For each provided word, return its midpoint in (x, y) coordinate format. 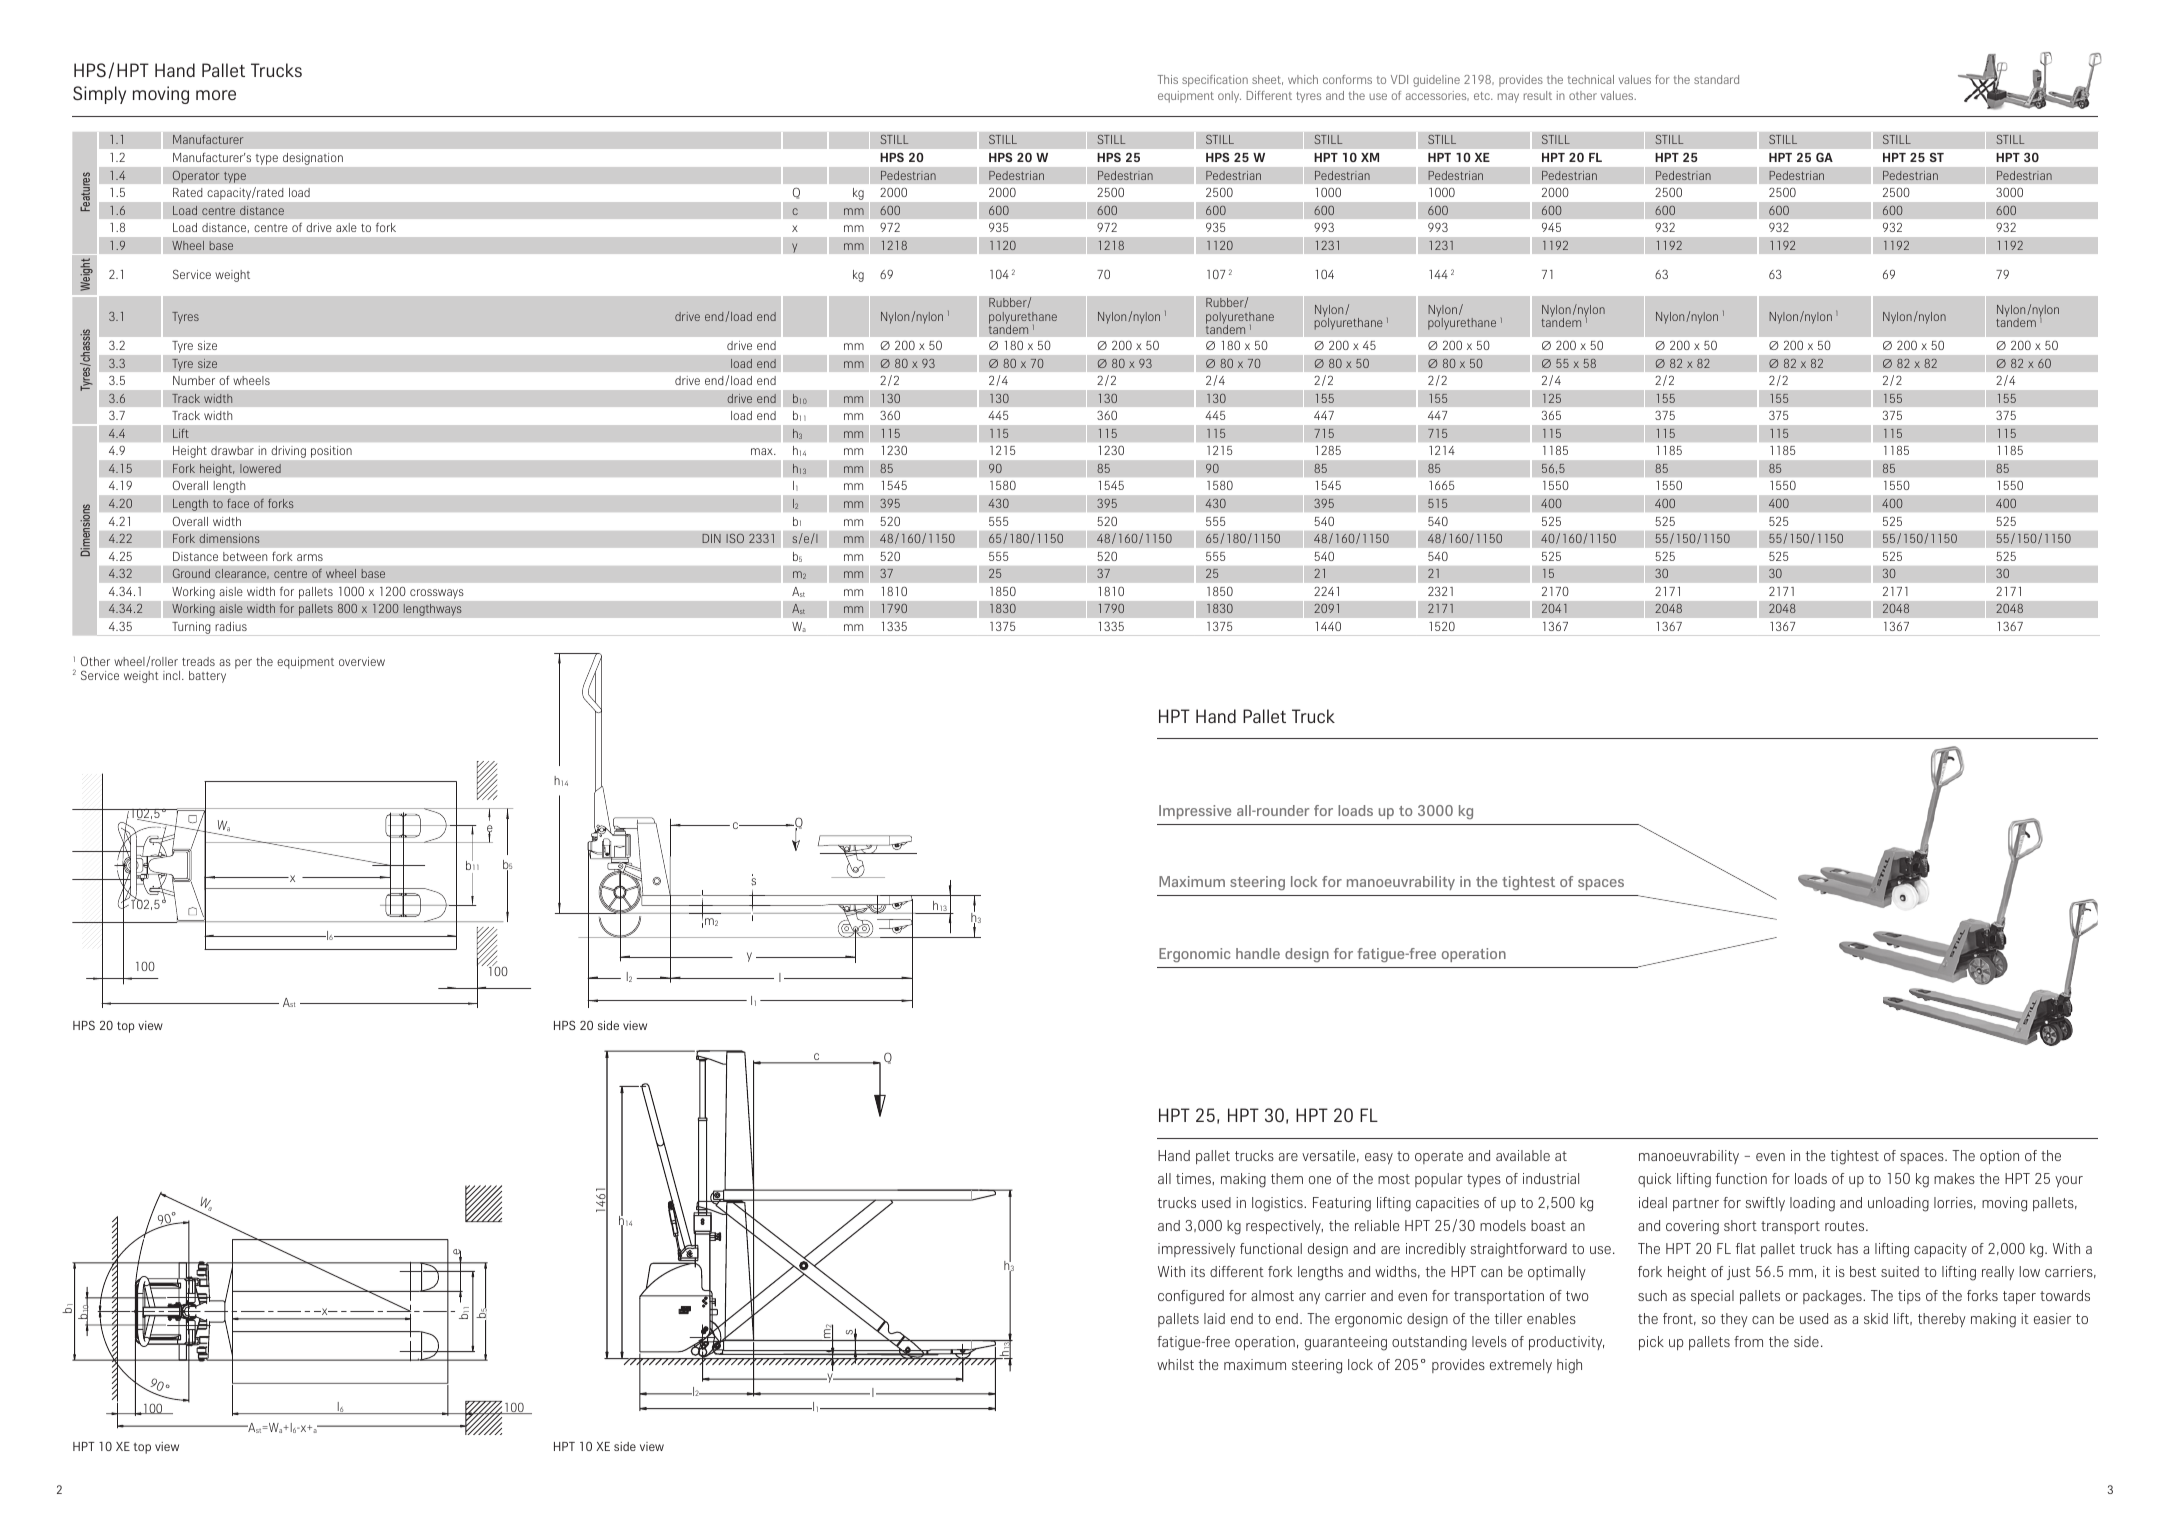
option (1999, 1157)
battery (207, 677)
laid (1214, 1318)
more (216, 95)
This (1168, 79)
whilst (1175, 1364)
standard (1716, 79)
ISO (735, 538)
